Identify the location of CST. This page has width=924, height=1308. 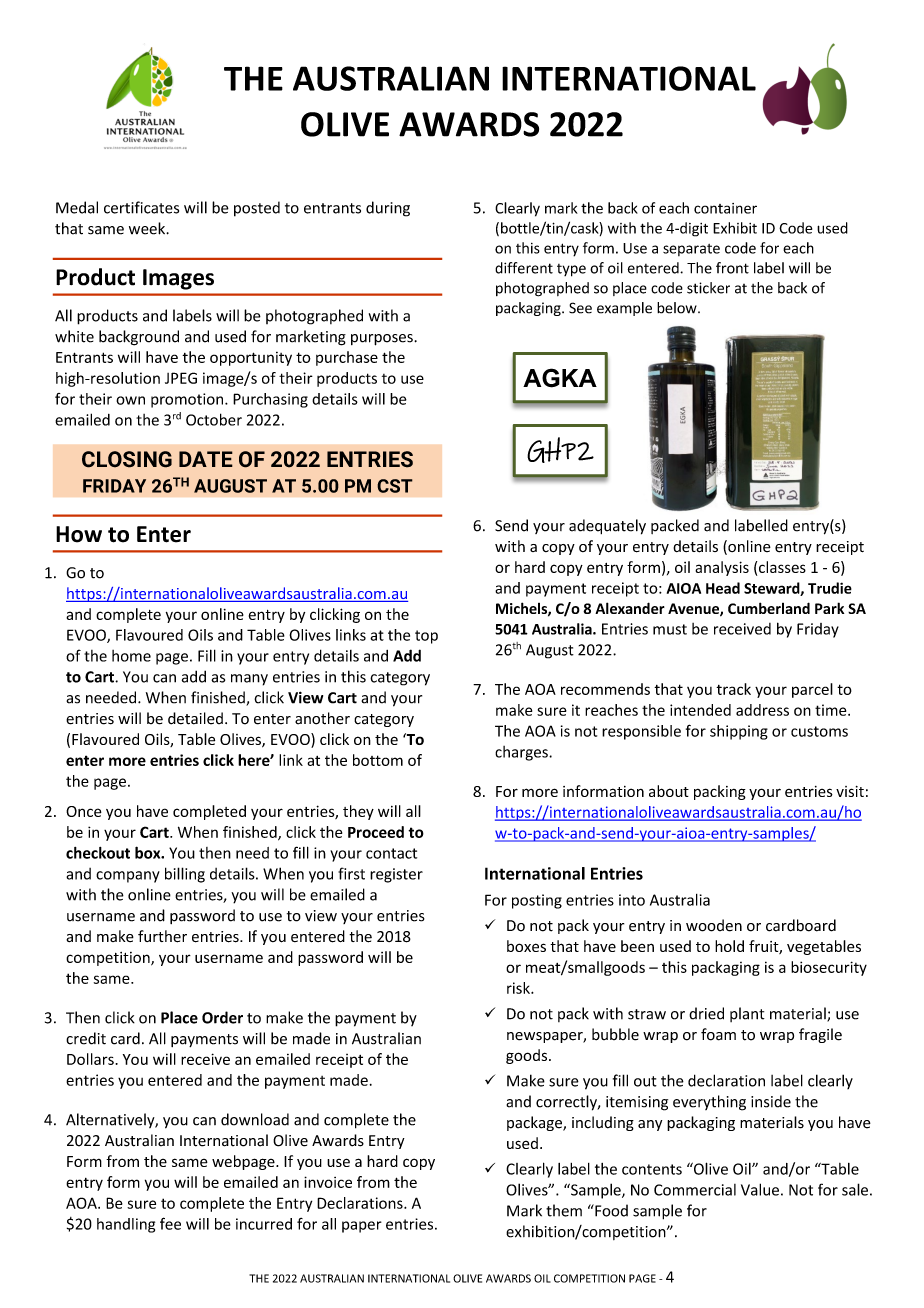
(395, 486).
